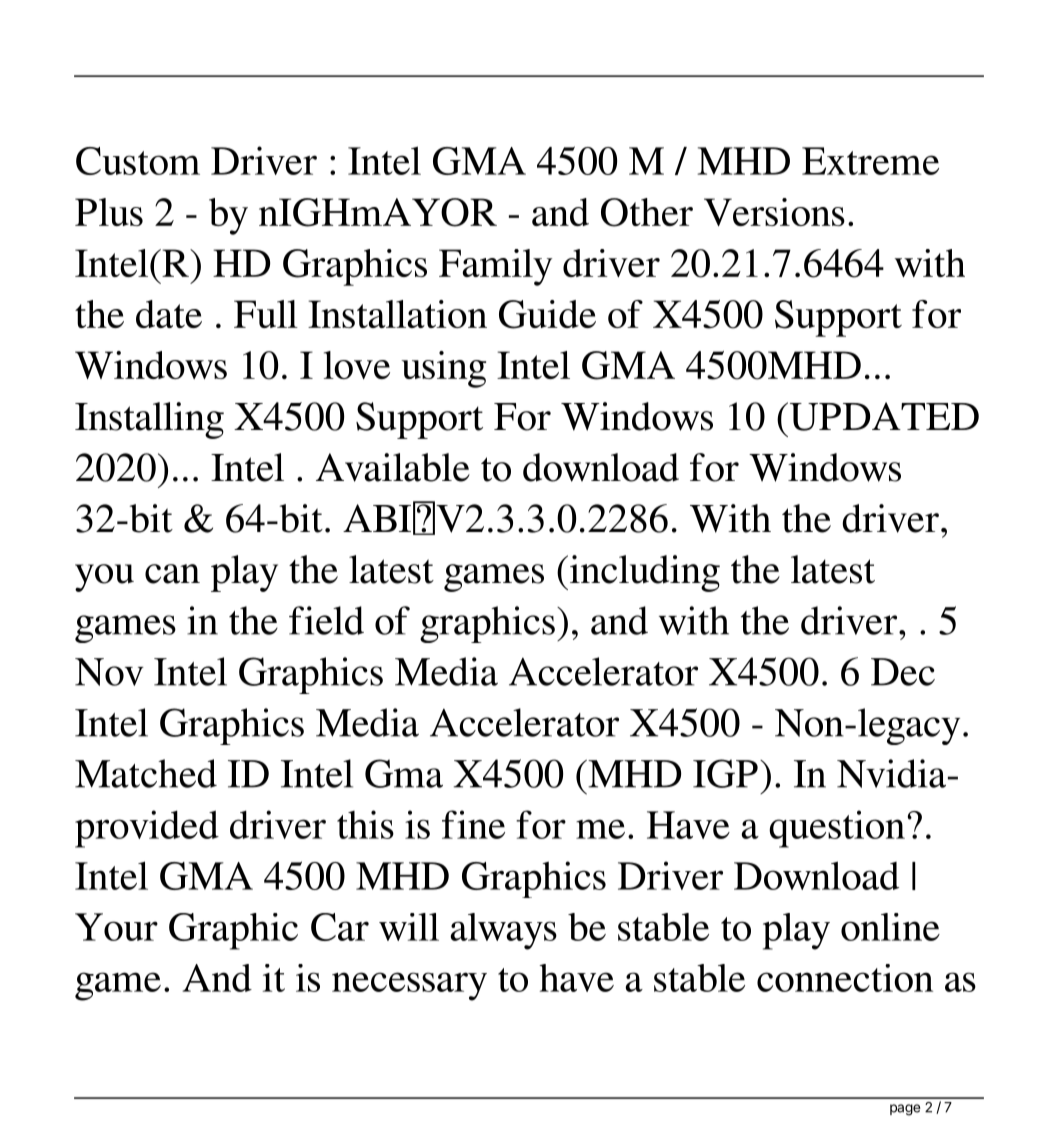 The height and width of the image is (1148, 1058). I want to click on Dec, so click(903, 672).
